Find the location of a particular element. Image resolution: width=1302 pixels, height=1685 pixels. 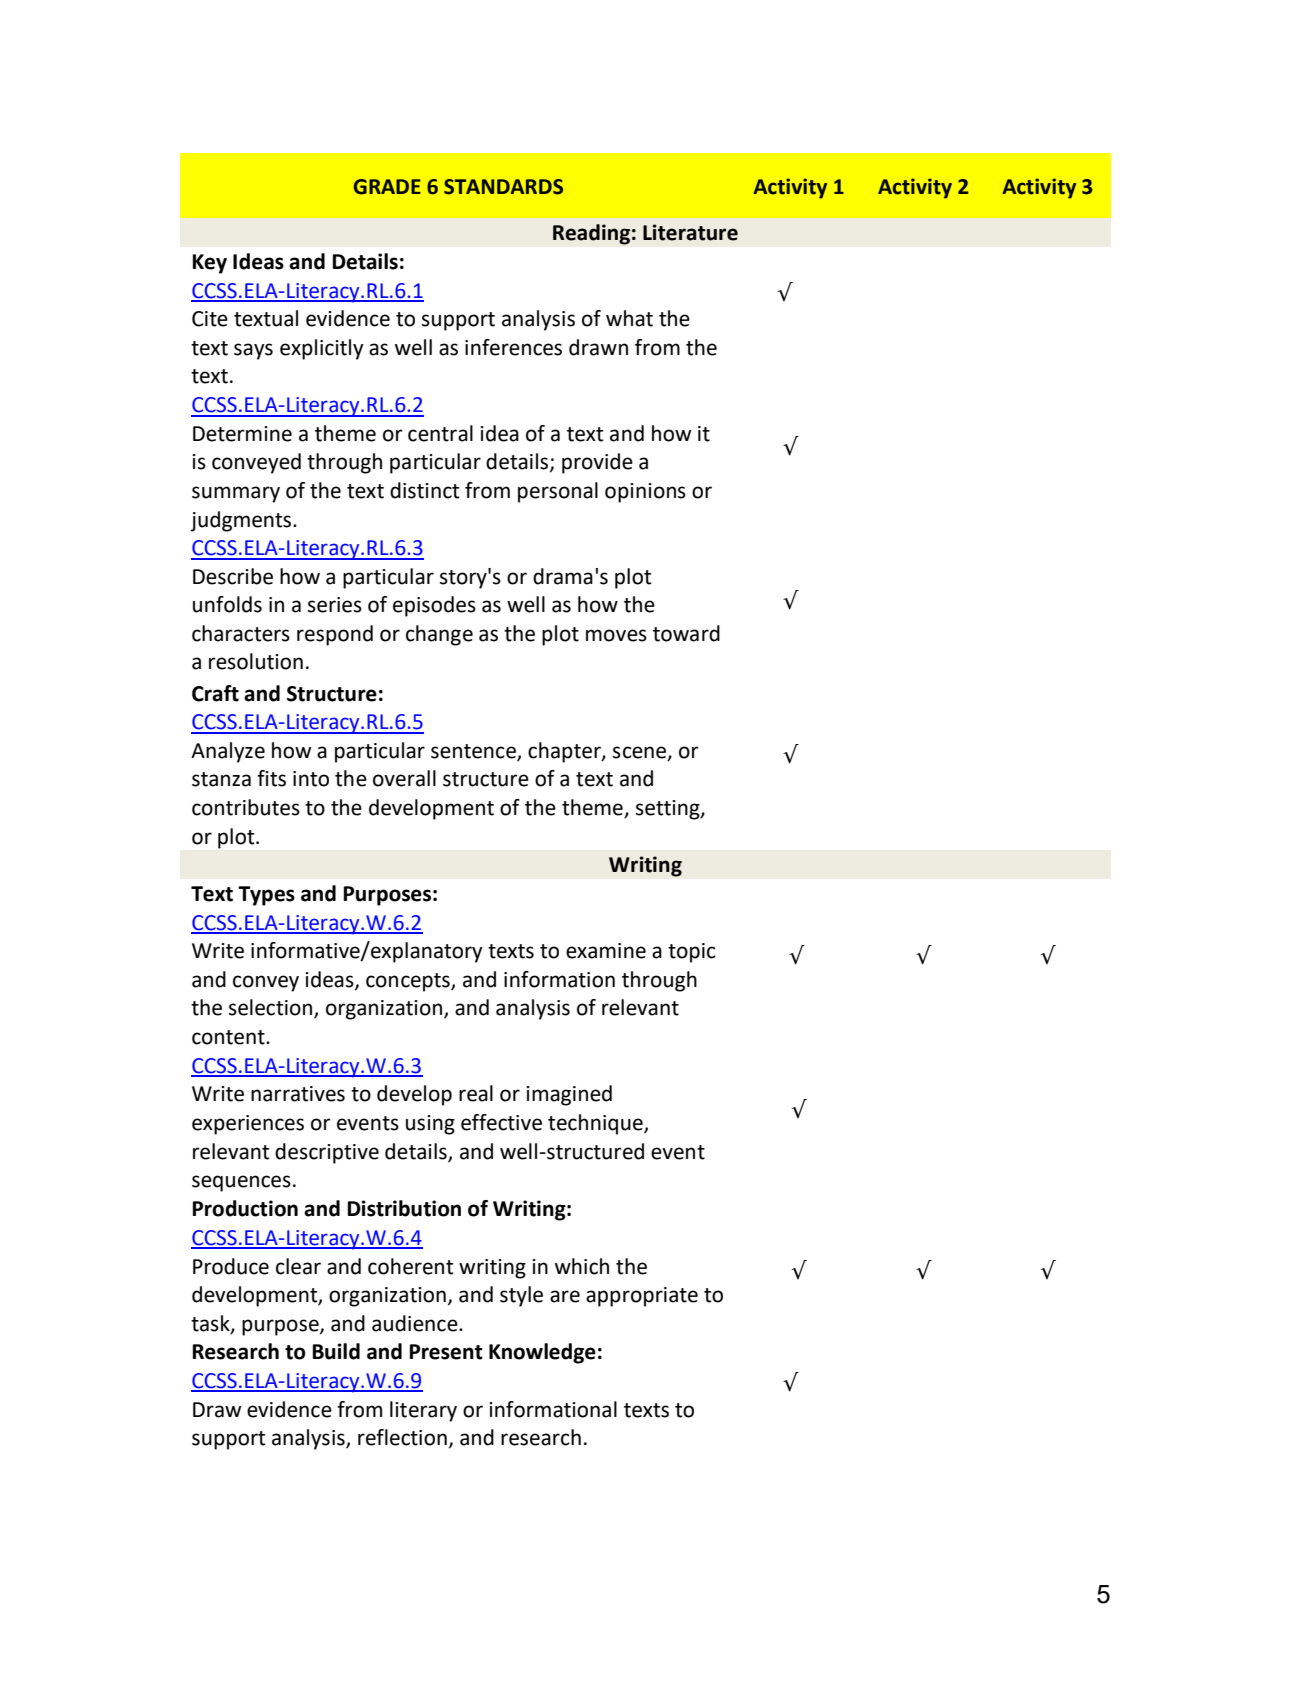

scene is located at coordinates (641, 753).
